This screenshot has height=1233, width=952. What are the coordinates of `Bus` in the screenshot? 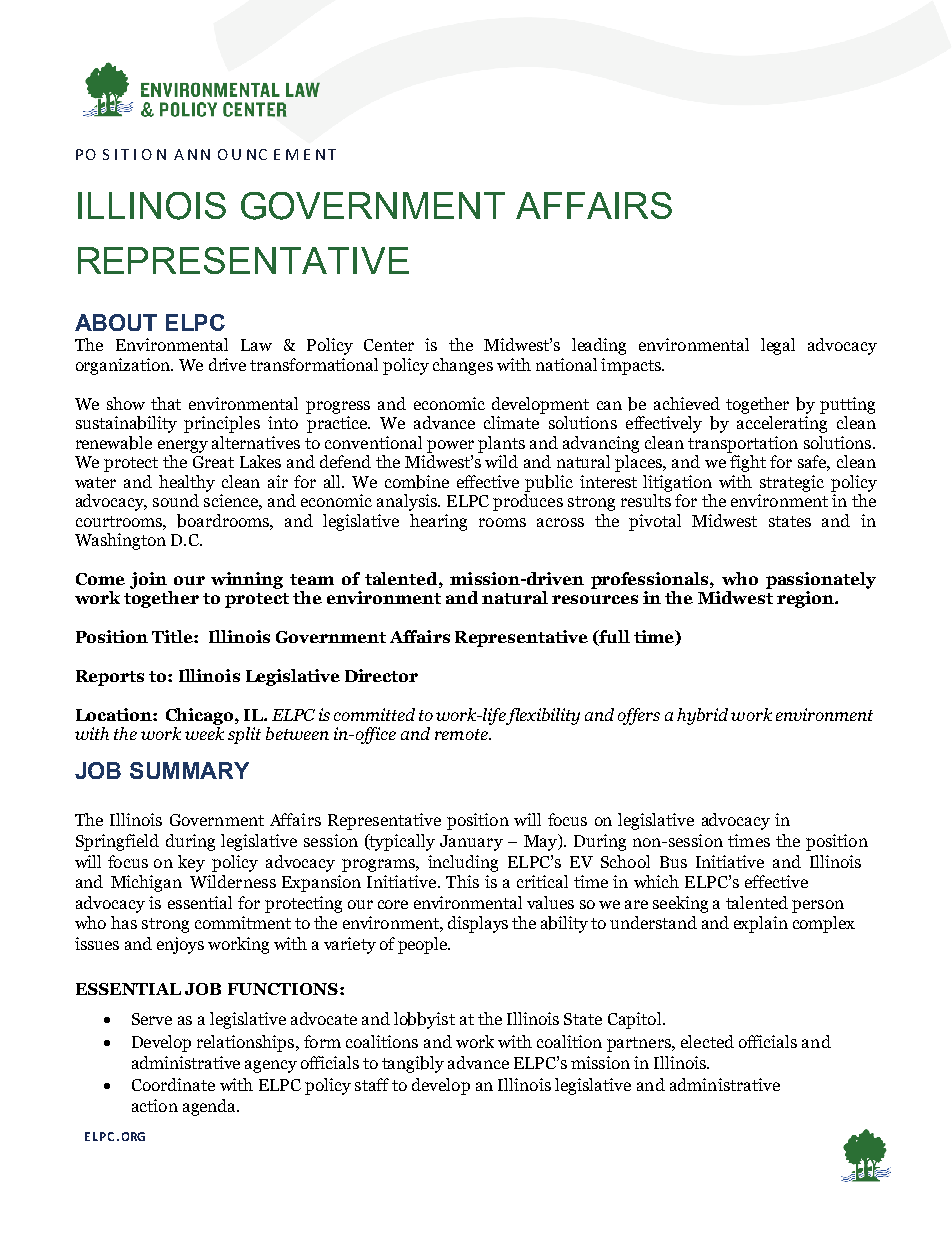 It's located at (673, 862).
